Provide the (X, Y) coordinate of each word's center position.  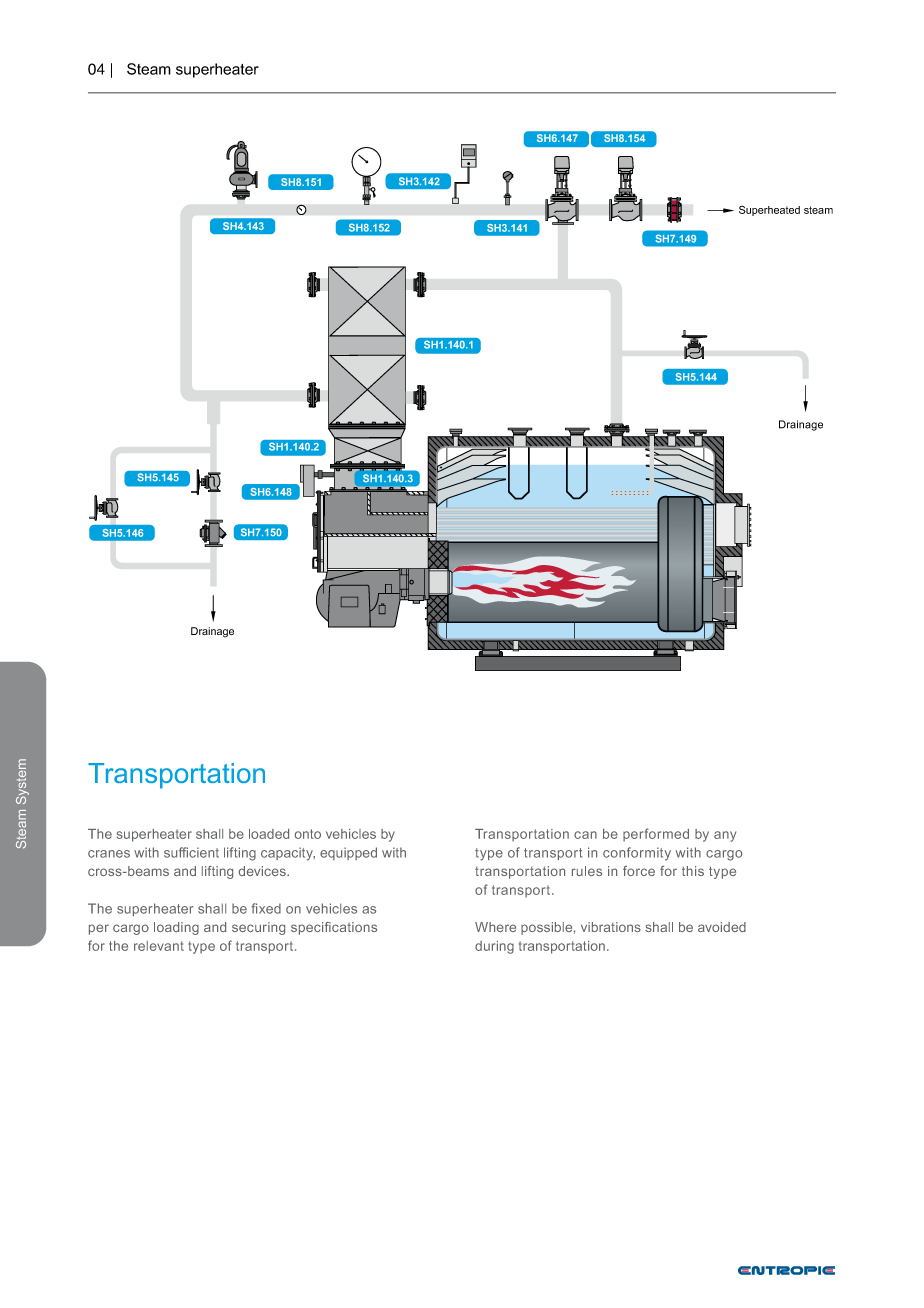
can (585, 835)
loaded (269, 834)
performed (656, 835)
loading (176, 928)
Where (495, 927)
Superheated (769, 211)
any (725, 836)
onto (308, 834)
